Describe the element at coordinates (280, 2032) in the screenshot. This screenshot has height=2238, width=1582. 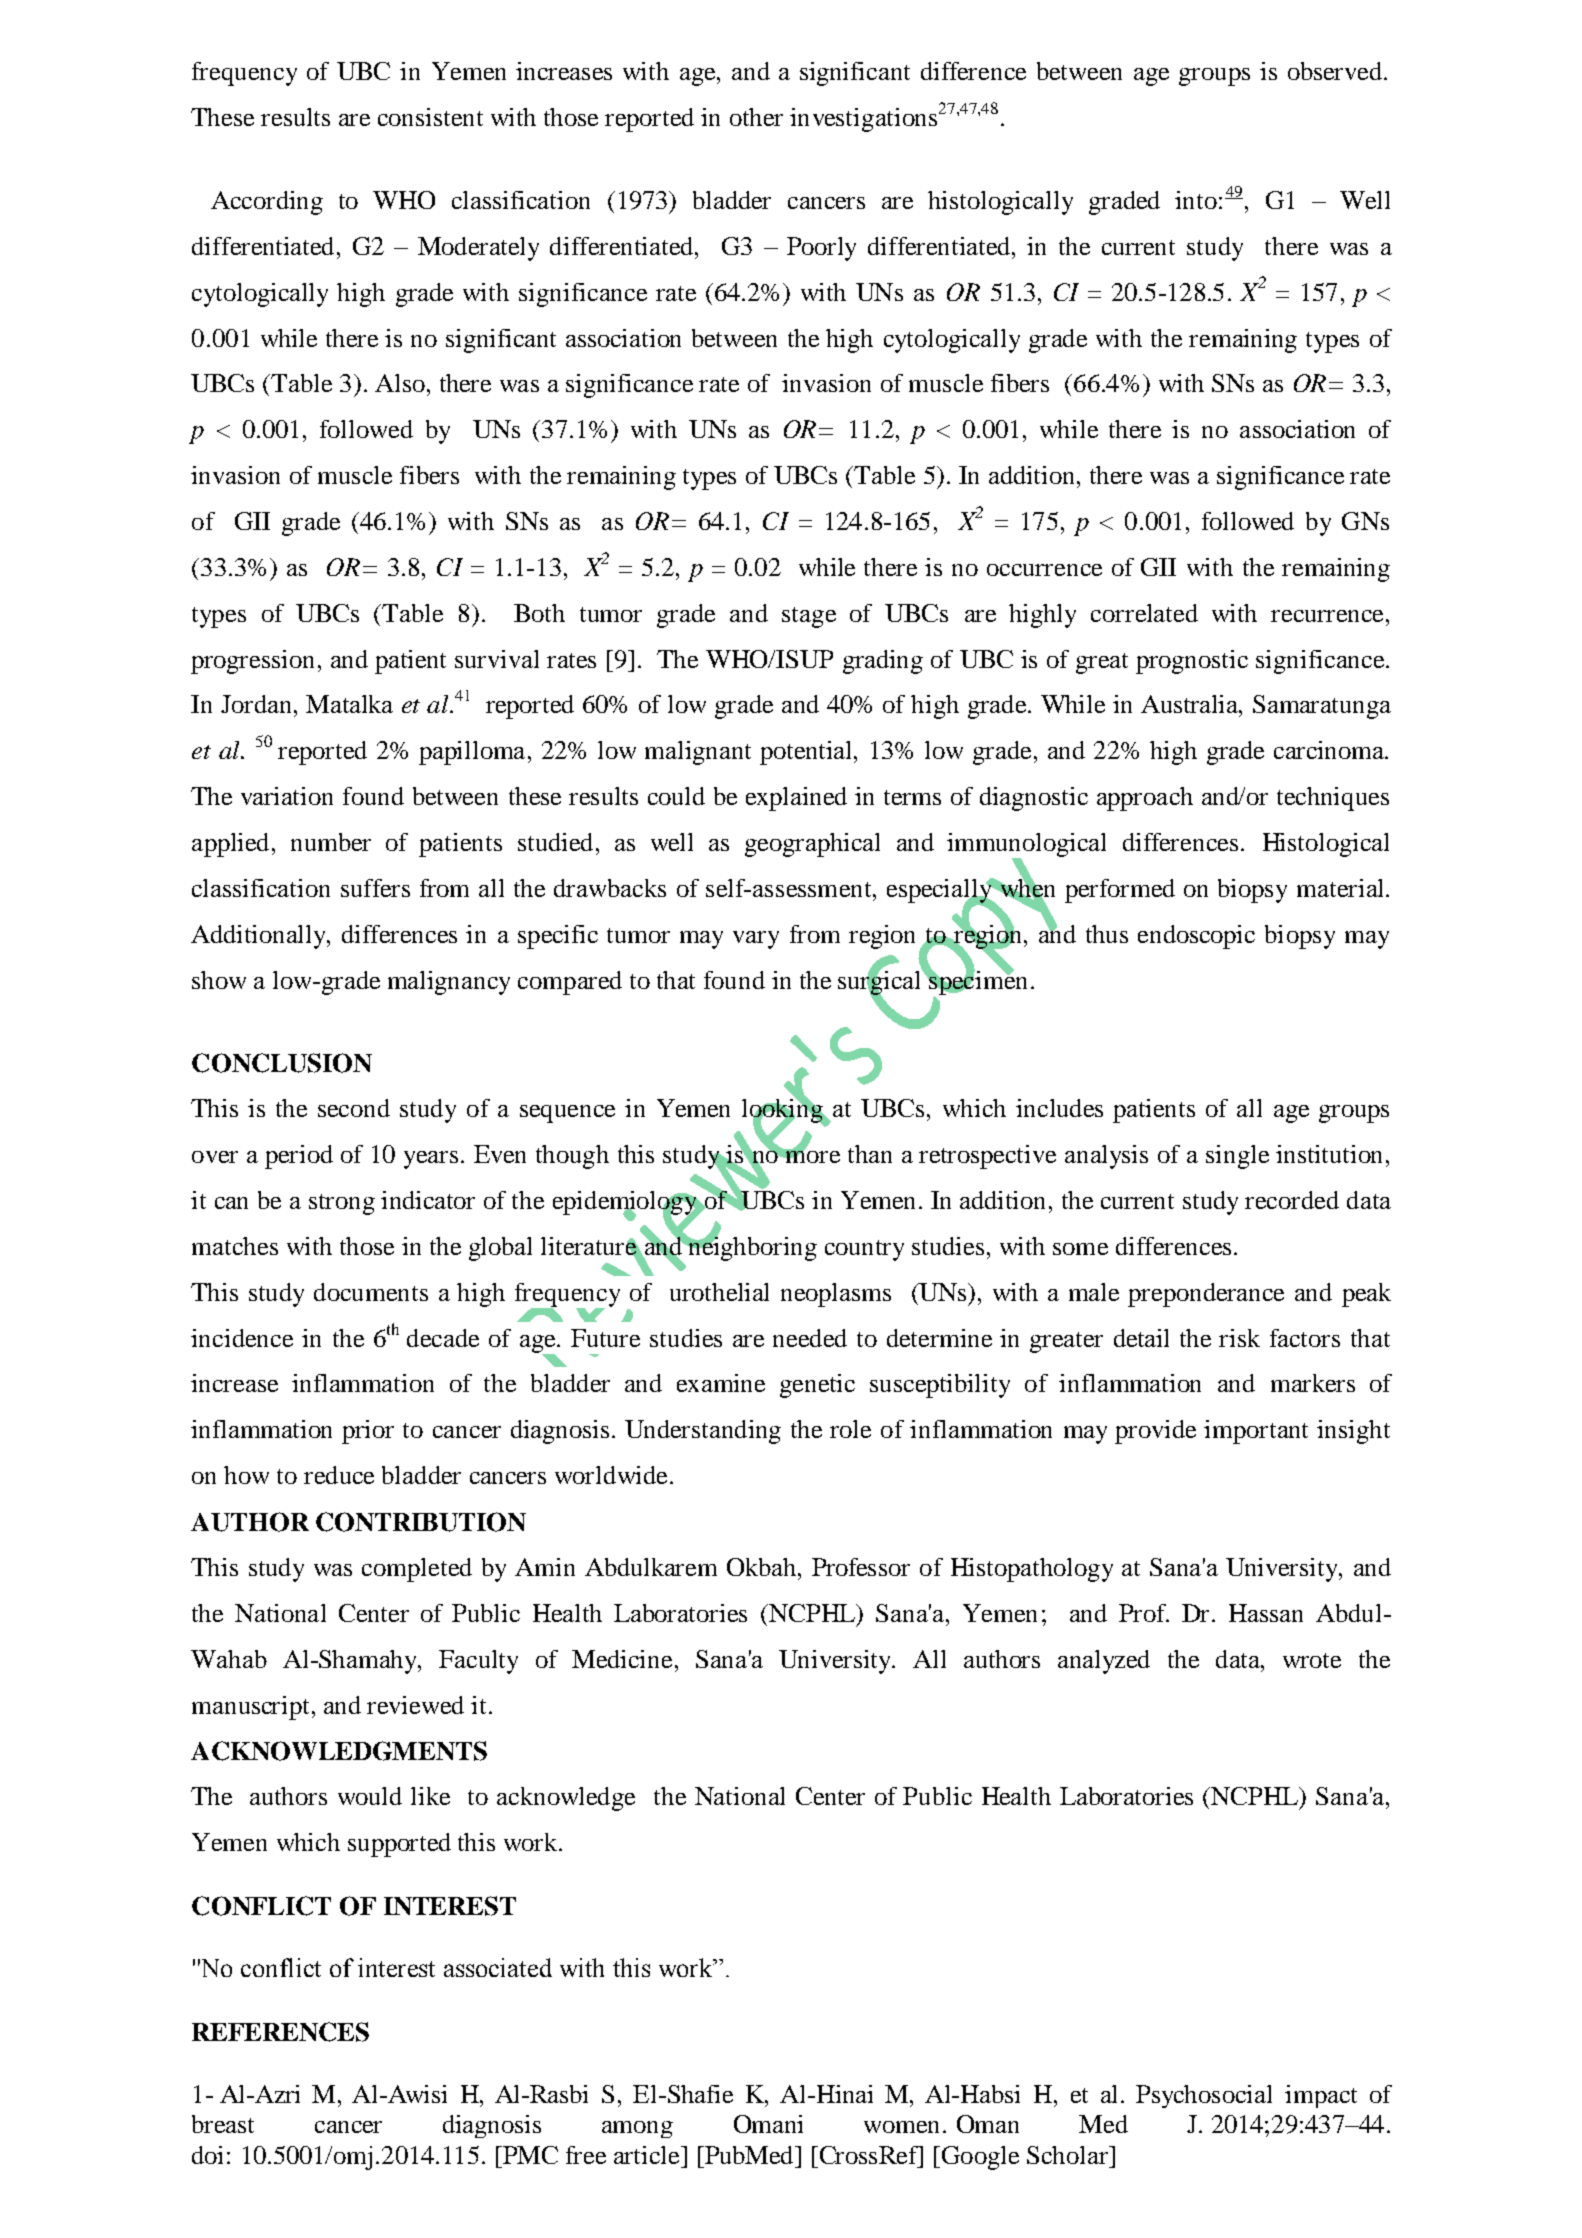
I see `REFERENCES` at that location.
